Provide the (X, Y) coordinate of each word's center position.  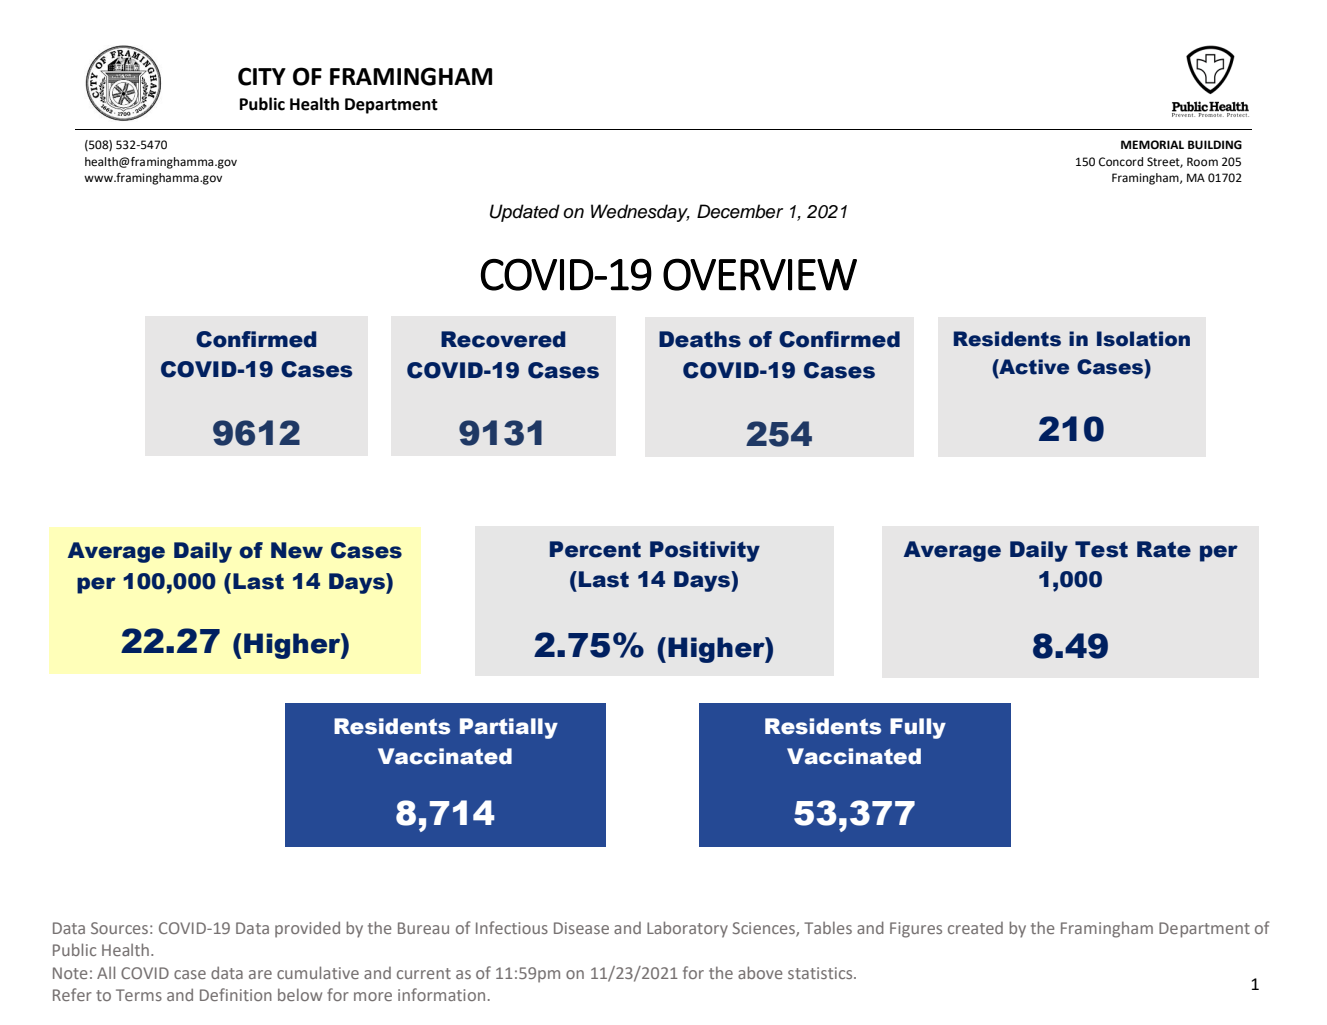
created (975, 928)
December (740, 211)
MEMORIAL (1152, 145)
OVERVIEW (760, 274)
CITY (262, 76)
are (260, 974)
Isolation (1143, 339)
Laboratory (687, 929)
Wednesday (640, 213)
